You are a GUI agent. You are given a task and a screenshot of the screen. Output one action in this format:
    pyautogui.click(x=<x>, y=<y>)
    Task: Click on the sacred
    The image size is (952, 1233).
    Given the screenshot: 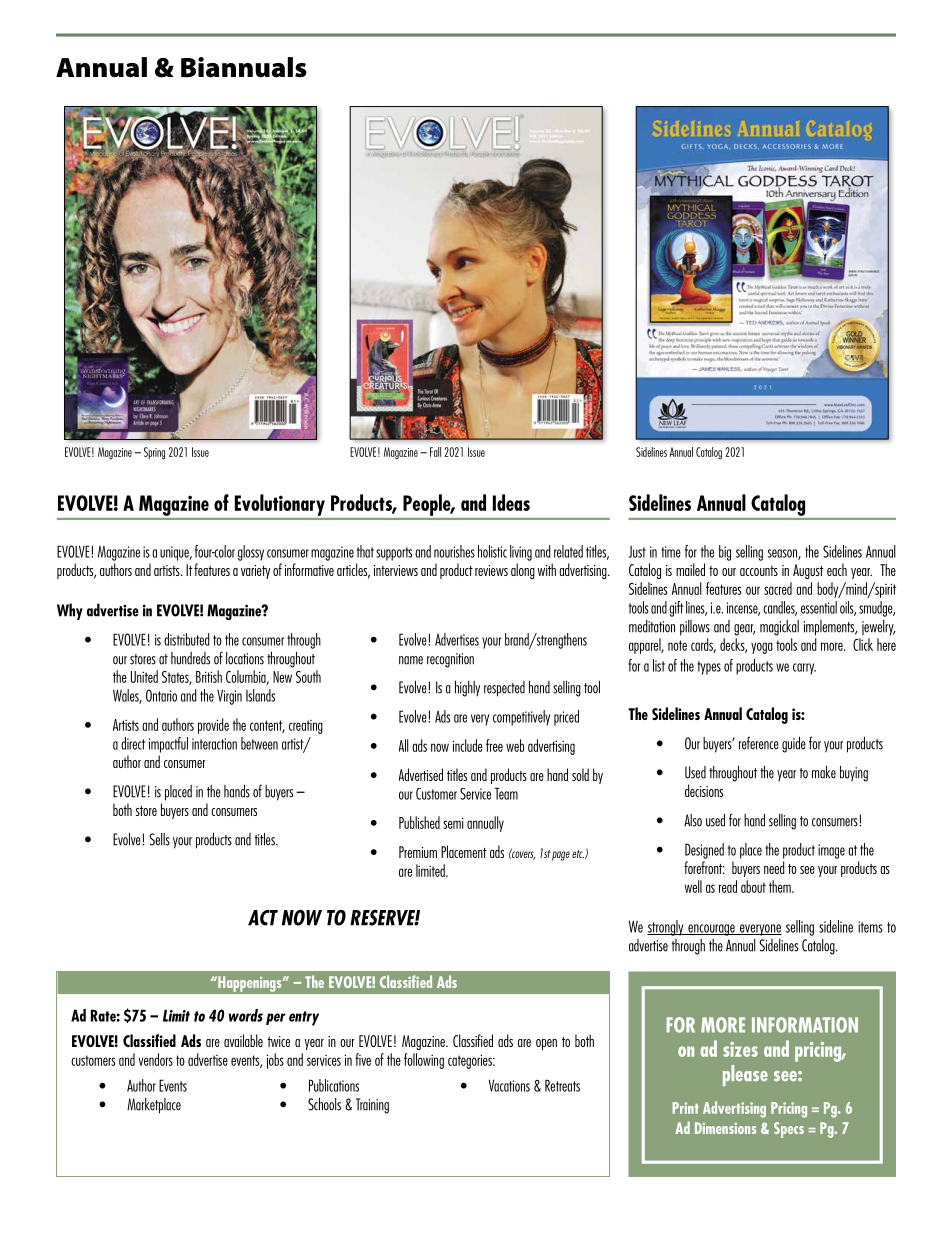 What is the action you would take?
    pyautogui.click(x=778, y=588)
